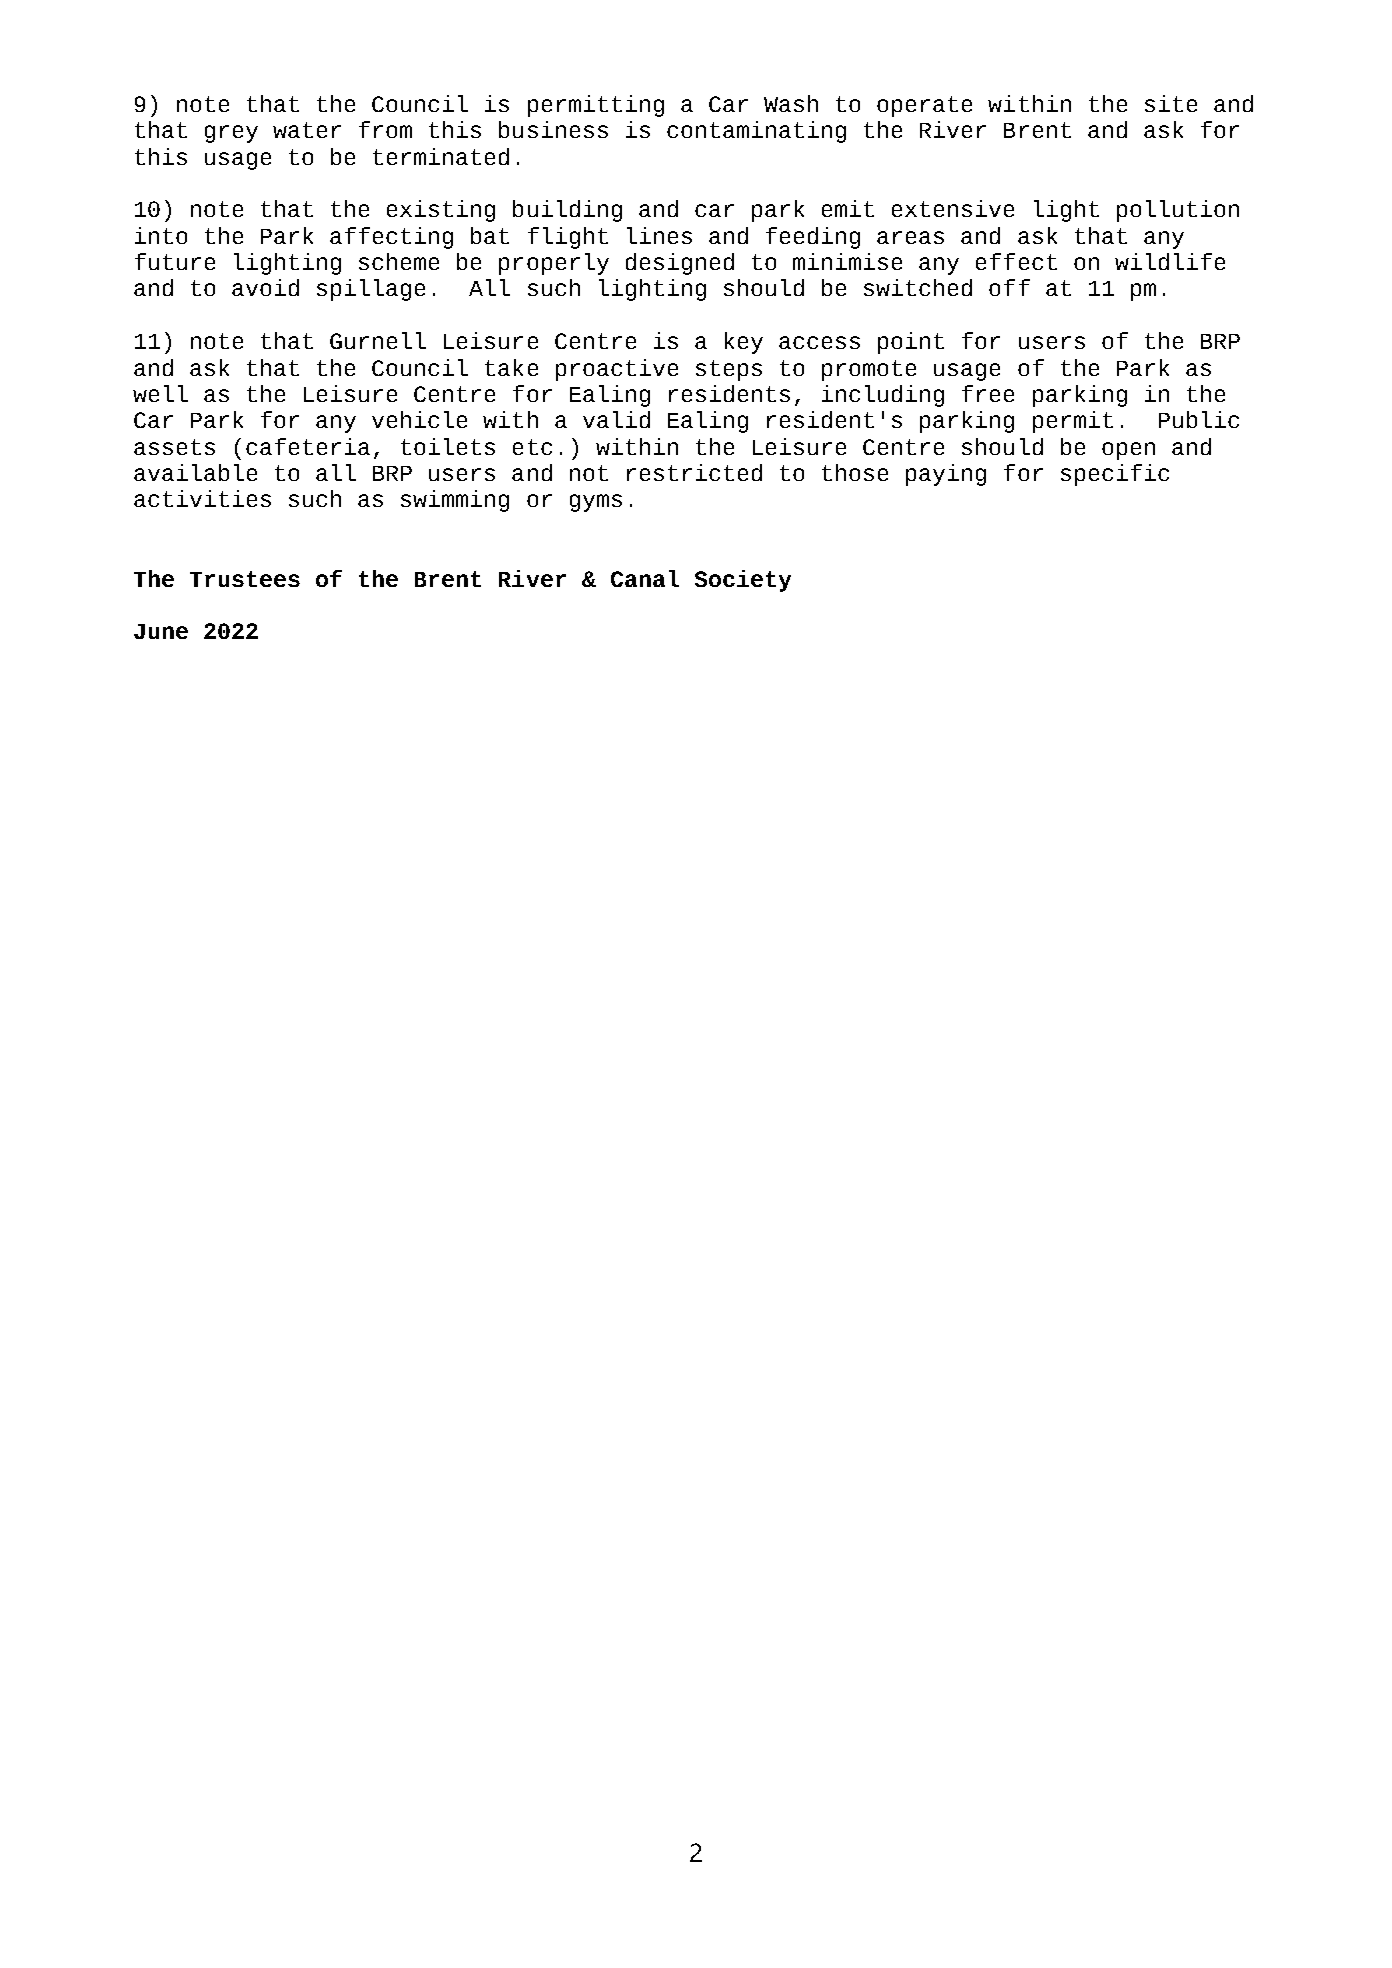  I want to click on steps, so click(729, 370).
